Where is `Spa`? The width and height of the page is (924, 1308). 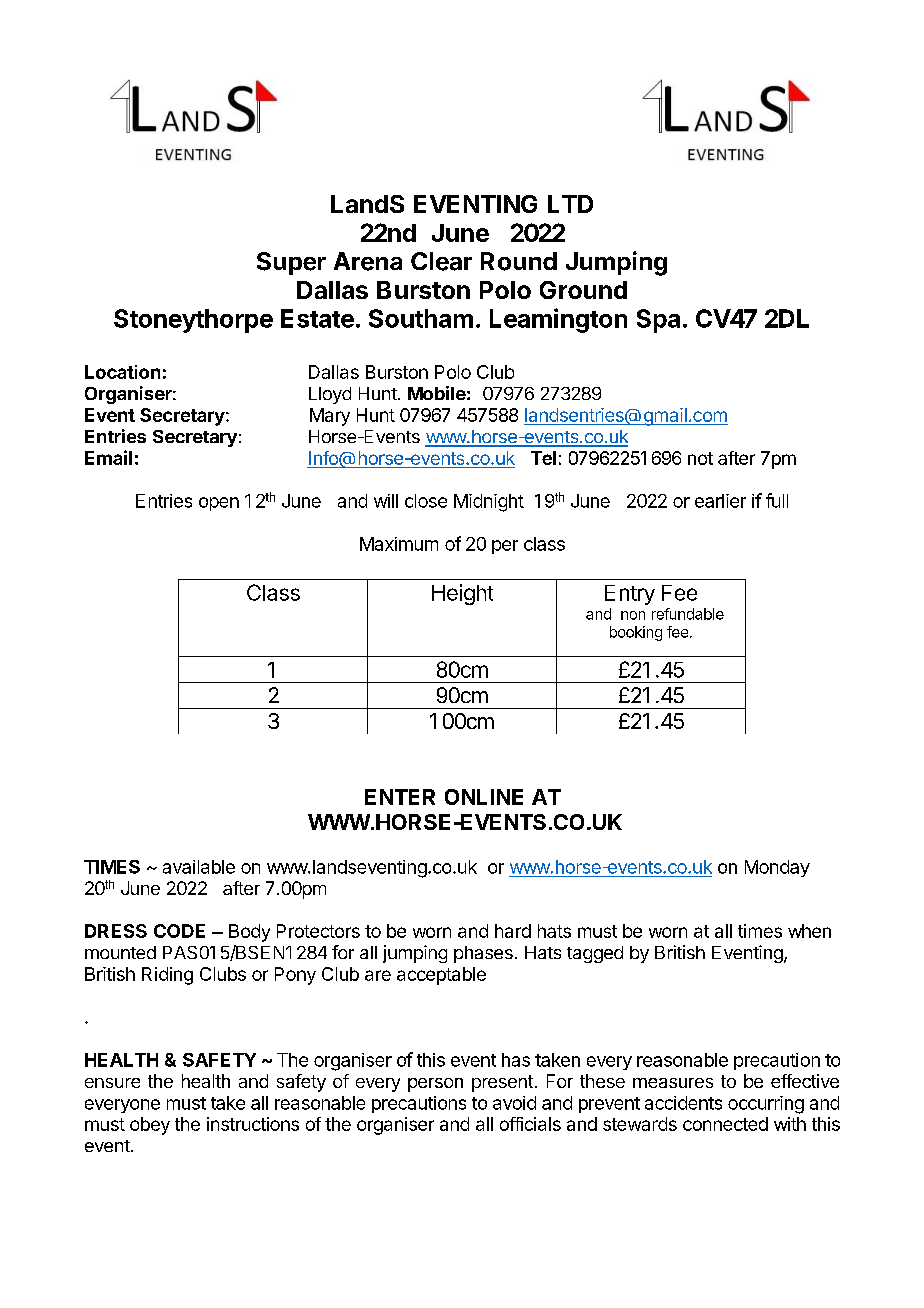 Spa is located at coordinates (658, 321).
